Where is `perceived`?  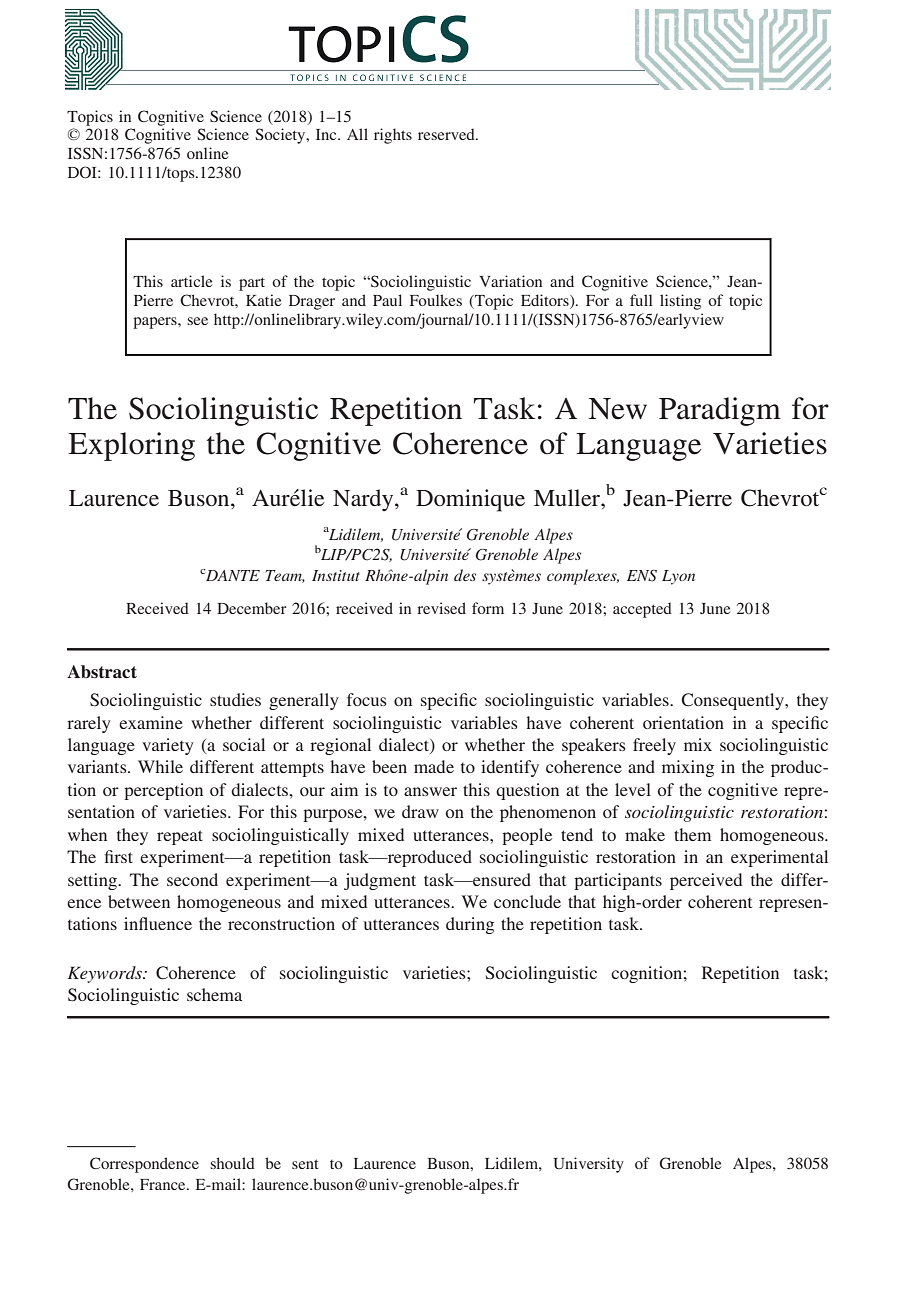
perceived is located at coordinates (706, 881).
